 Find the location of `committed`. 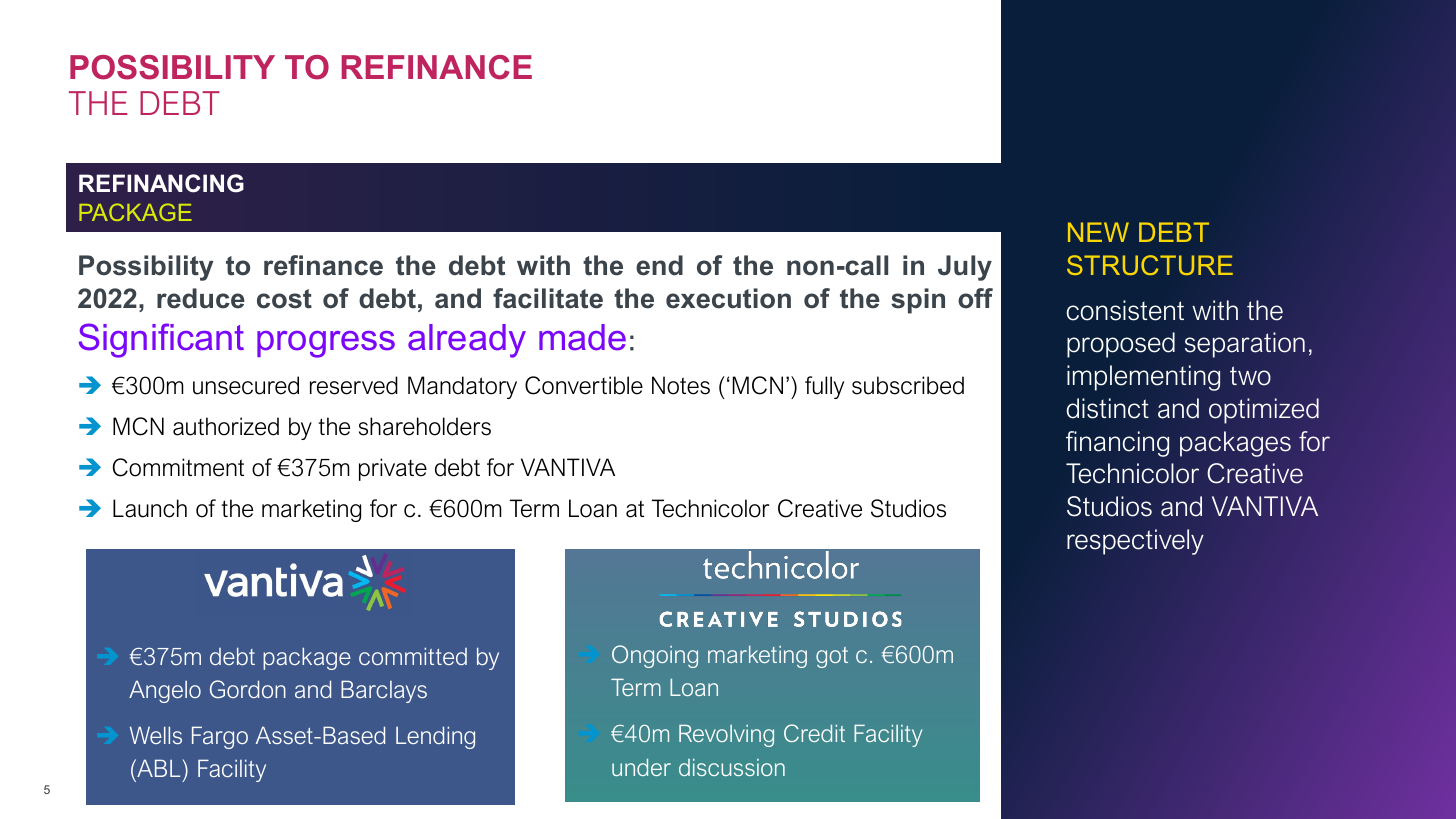

committed is located at coordinates (413, 656).
